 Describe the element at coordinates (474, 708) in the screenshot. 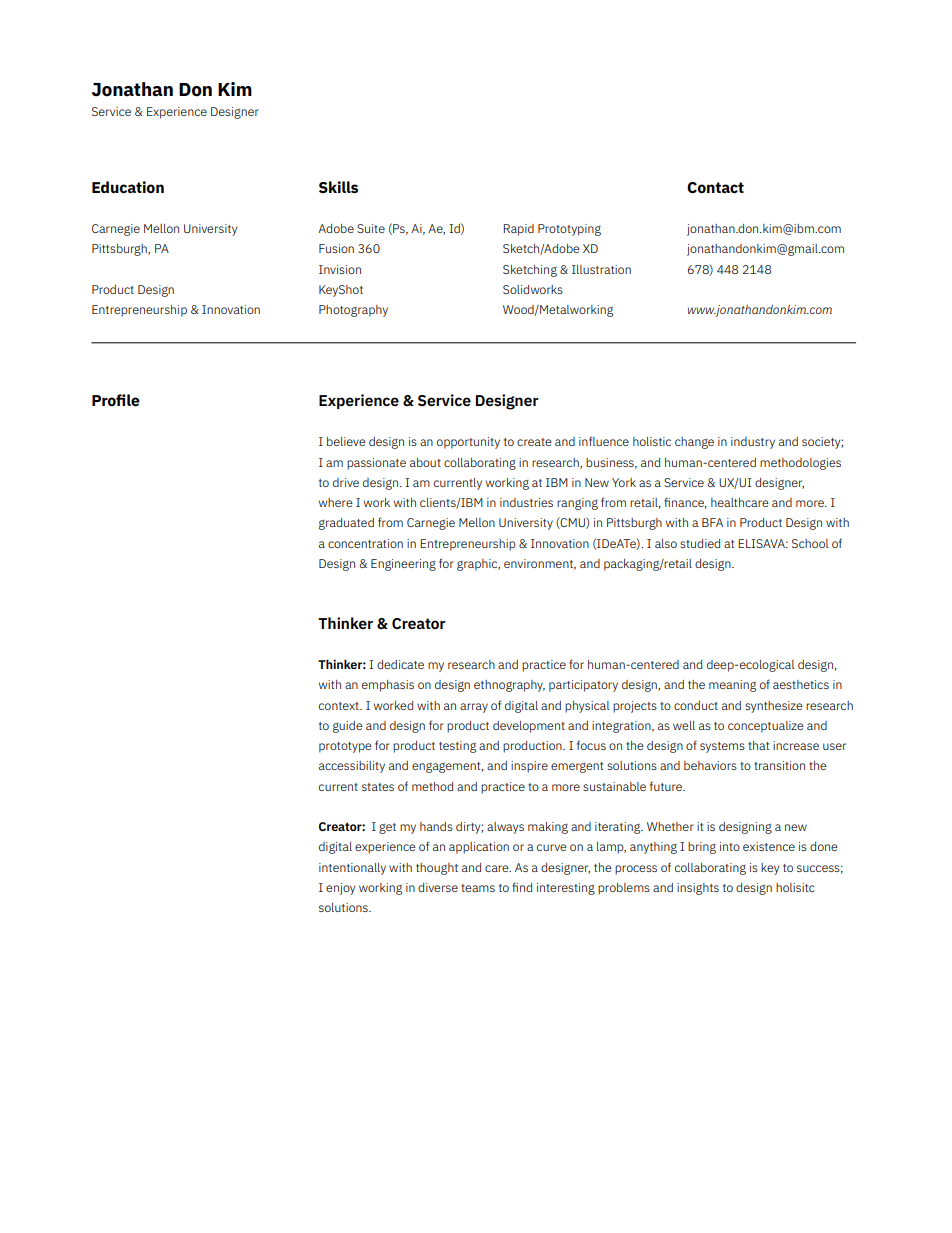

I see `array` at that location.
